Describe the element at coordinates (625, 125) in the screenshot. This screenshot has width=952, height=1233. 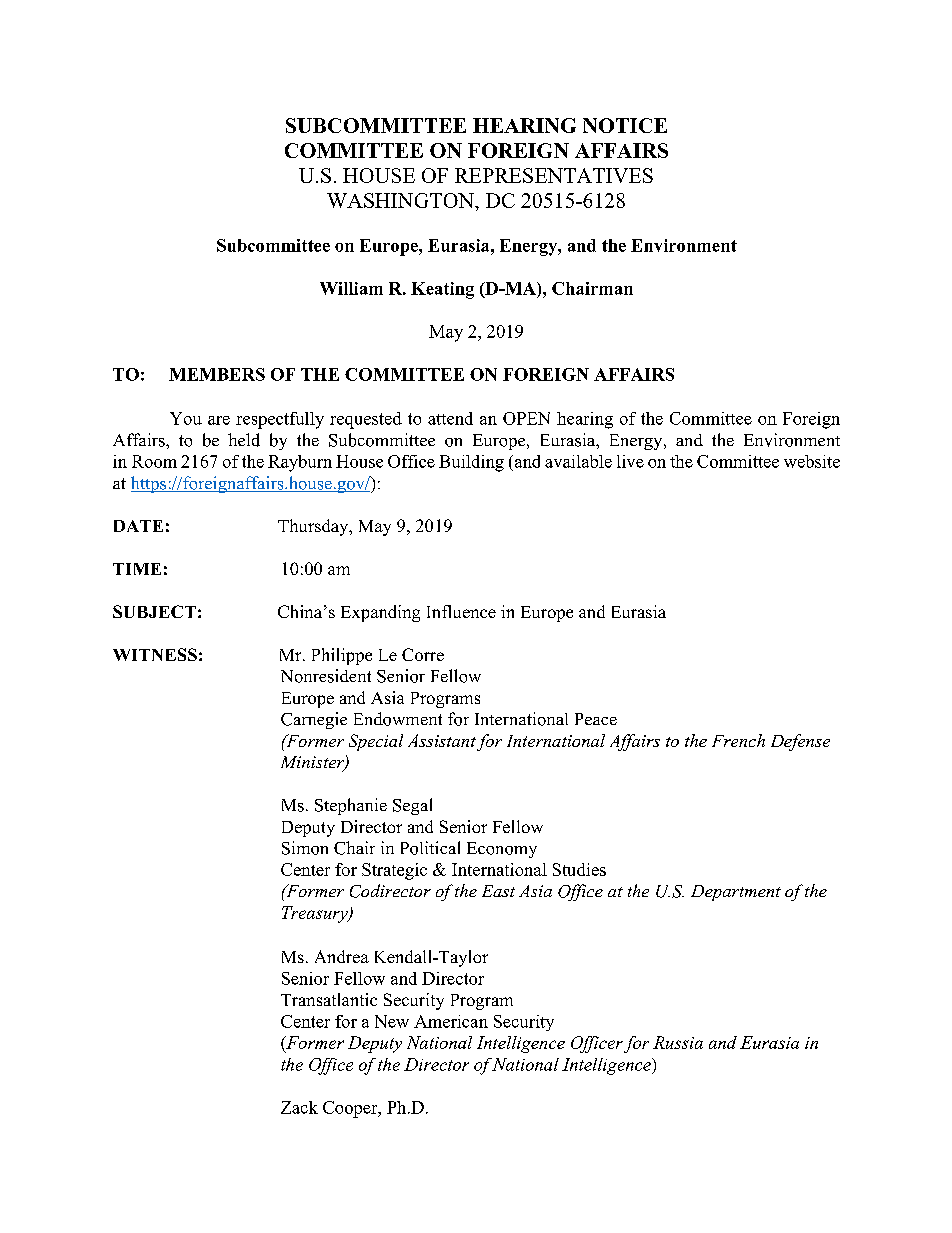
I see `NOTICE` at that location.
